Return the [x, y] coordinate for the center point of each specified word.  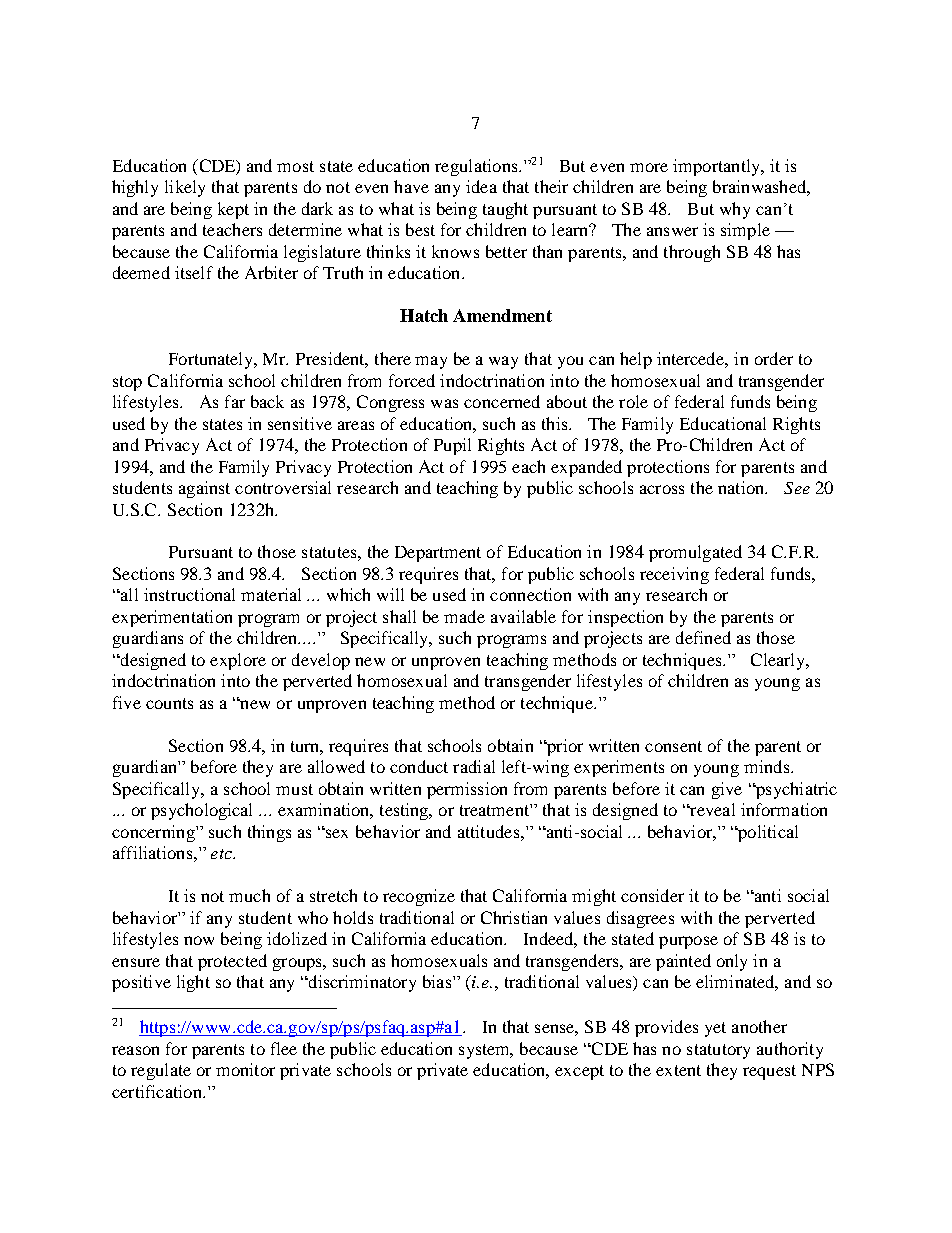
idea [481, 186]
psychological [201, 811]
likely [185, 188]
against [204, 489]
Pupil [452, 446]
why [735, 210]
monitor [245, 1069]
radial [474, 766]
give [727, 790]
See [797, 488]
